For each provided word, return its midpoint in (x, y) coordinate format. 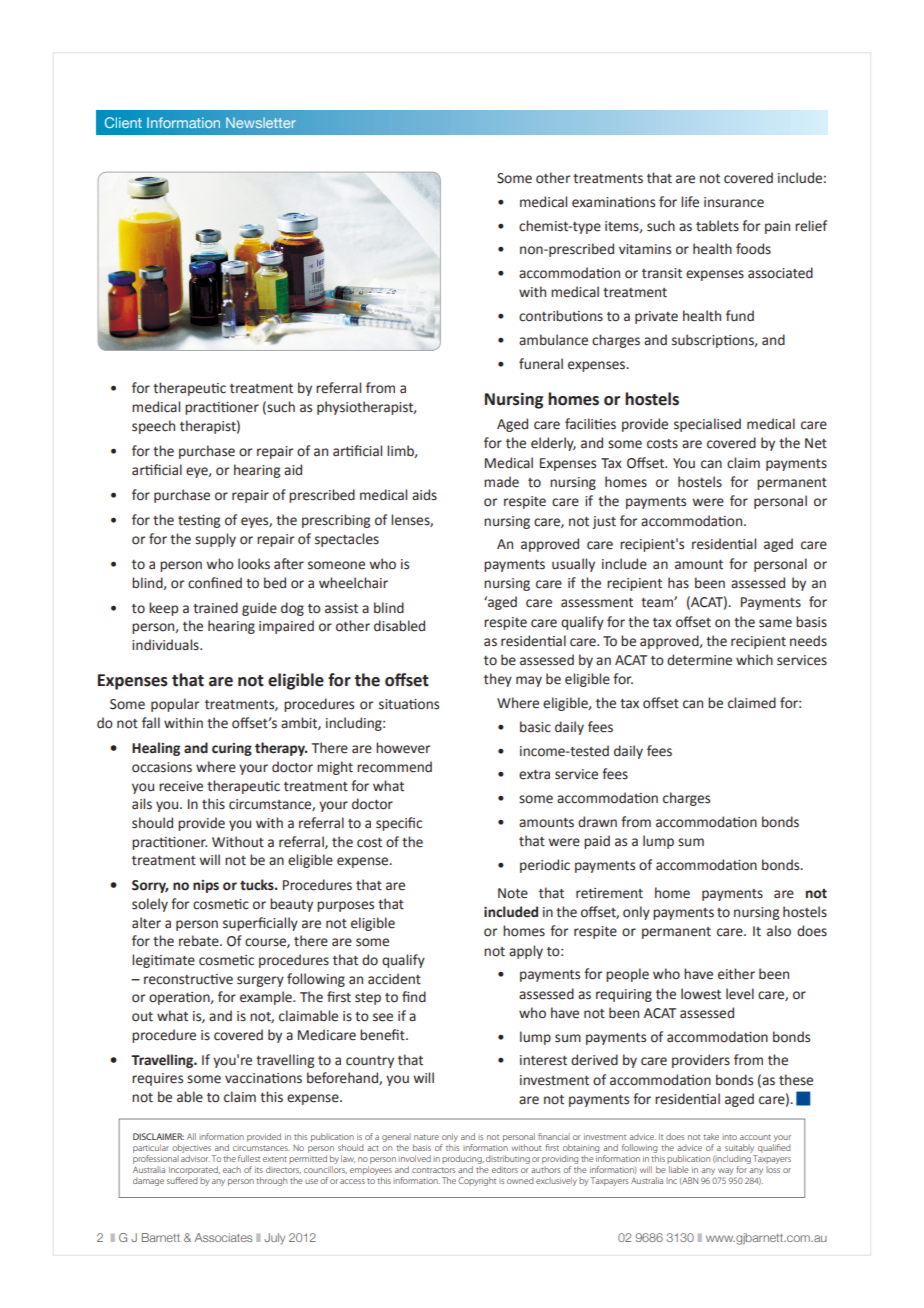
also (779, 931)
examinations (613, 202)
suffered (182, 1179)
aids (424, 495)
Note (513, 893)
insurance (734, 202)
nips (206, 886)
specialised (707, 425)
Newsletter (261, 122)
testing (199, 521)
